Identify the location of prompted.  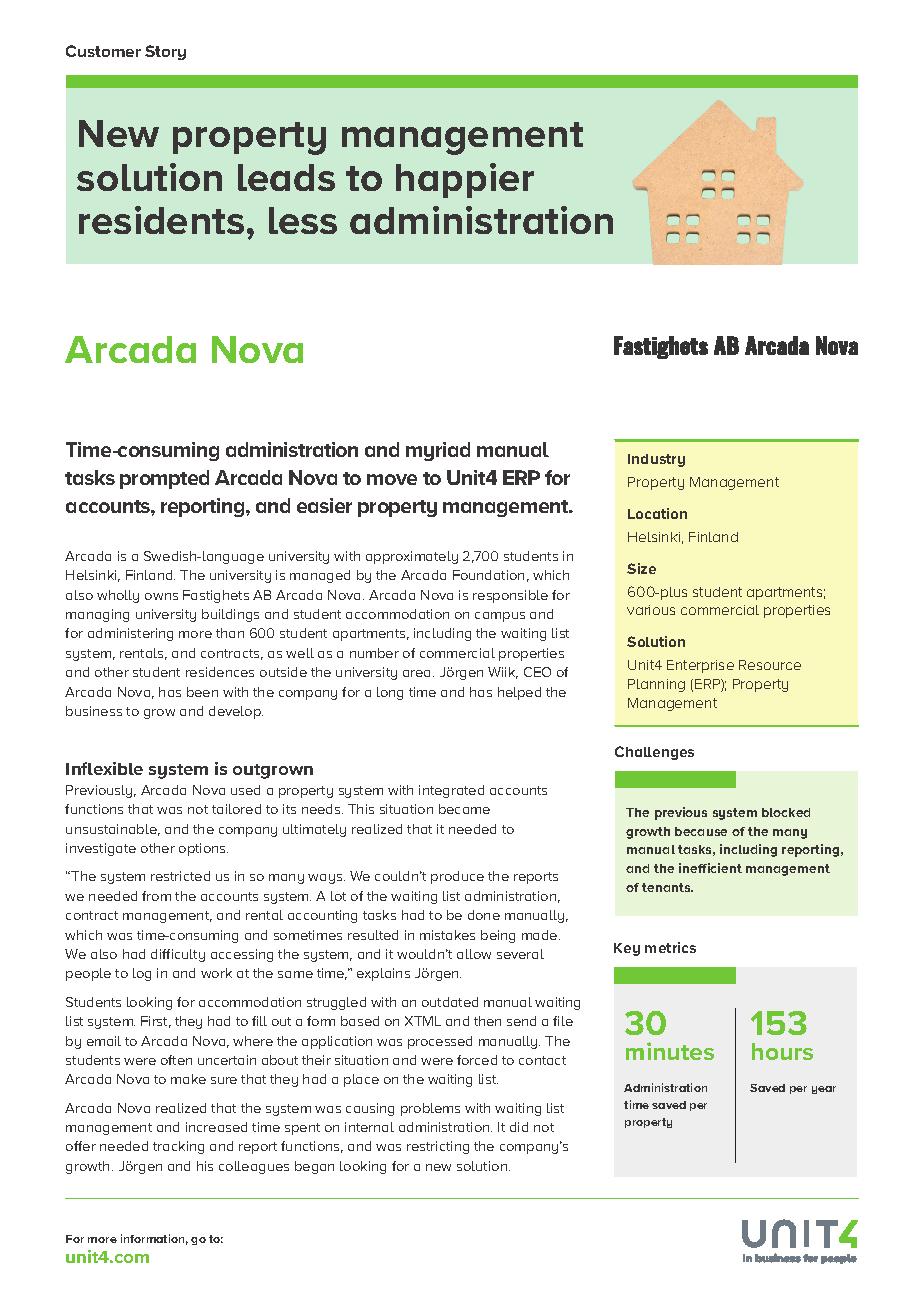
(164, 479).
